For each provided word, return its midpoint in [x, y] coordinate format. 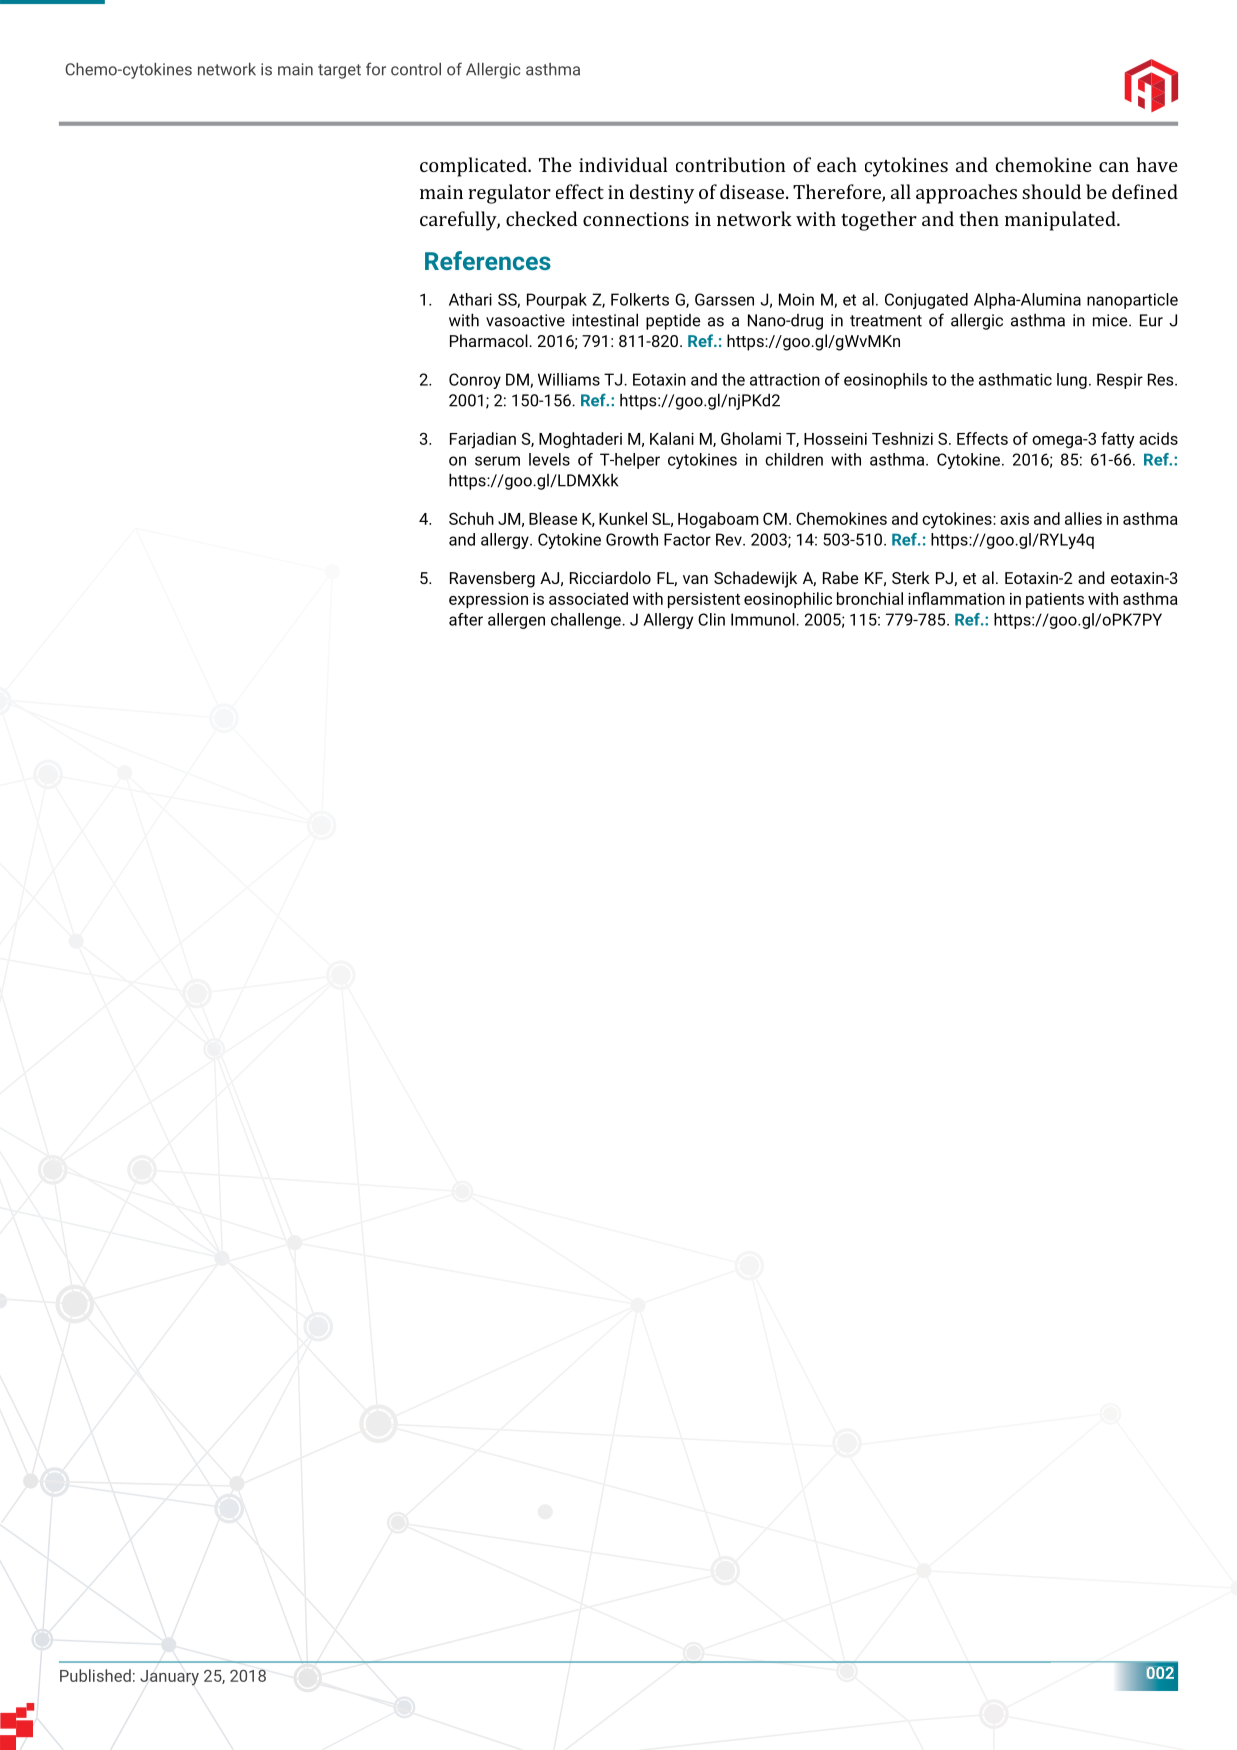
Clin [711, 619]
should [1051, 191]
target [339, 71]
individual [623, 164]
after [466, 619]
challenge [587, 621]
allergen [516, 621]
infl [918, 598]
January [169, 1678]
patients [1055, 600]
